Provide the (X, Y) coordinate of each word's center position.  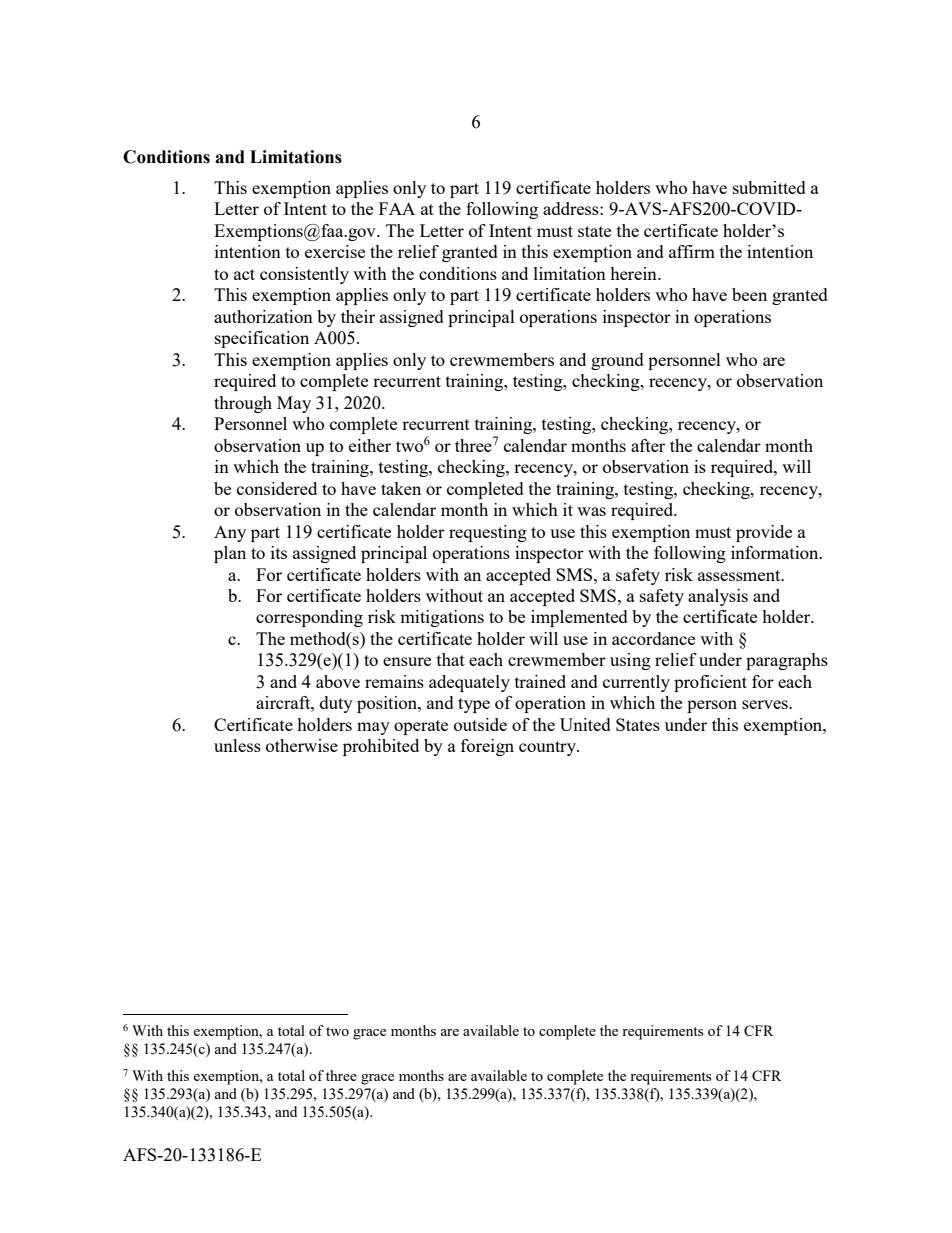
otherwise (302, 745)
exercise (335, 251)
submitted (769, 187)
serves (766, 704)
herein (634, 273)
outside (480, 724)
